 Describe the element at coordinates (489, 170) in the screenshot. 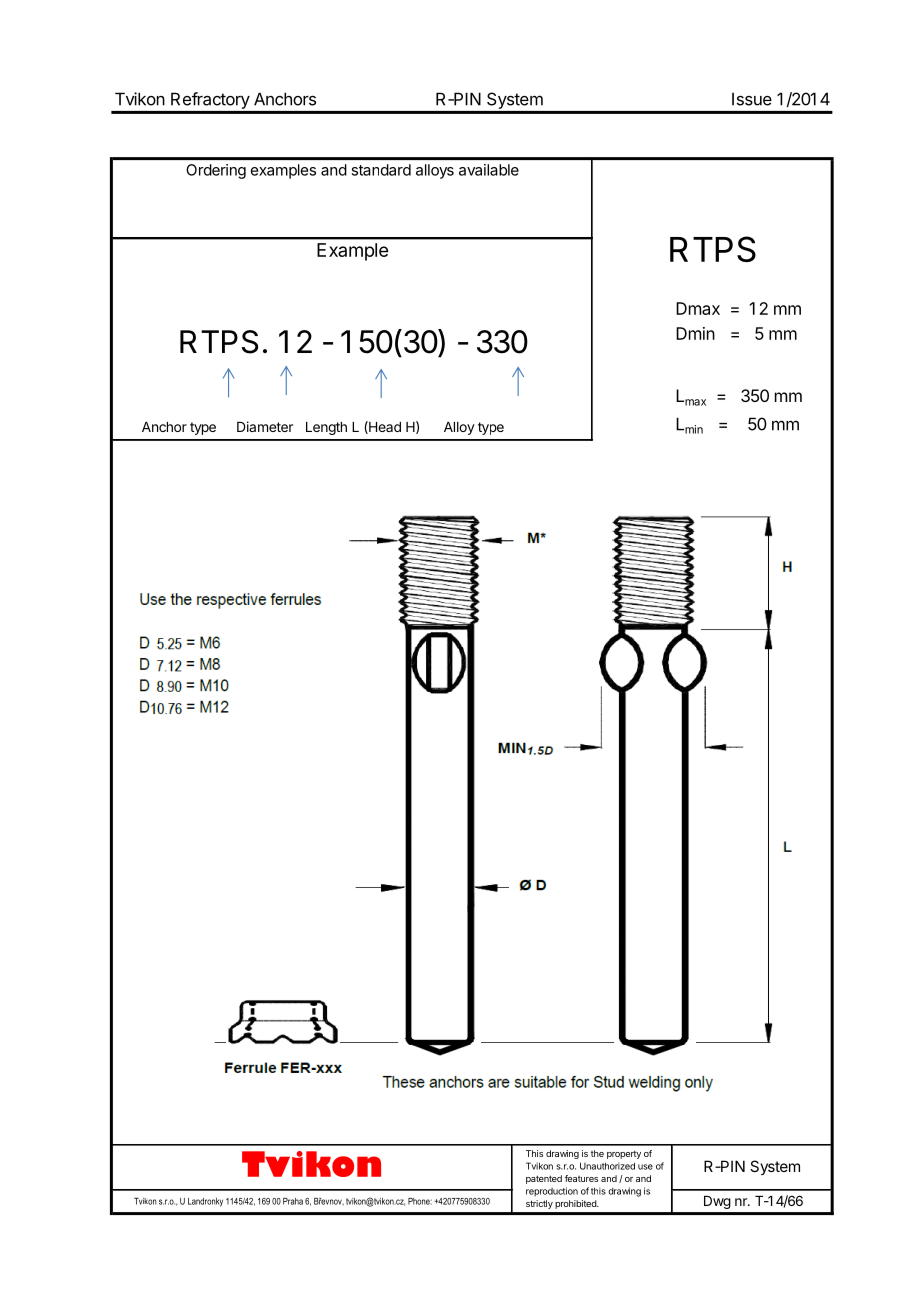

I see `available` at that location.
